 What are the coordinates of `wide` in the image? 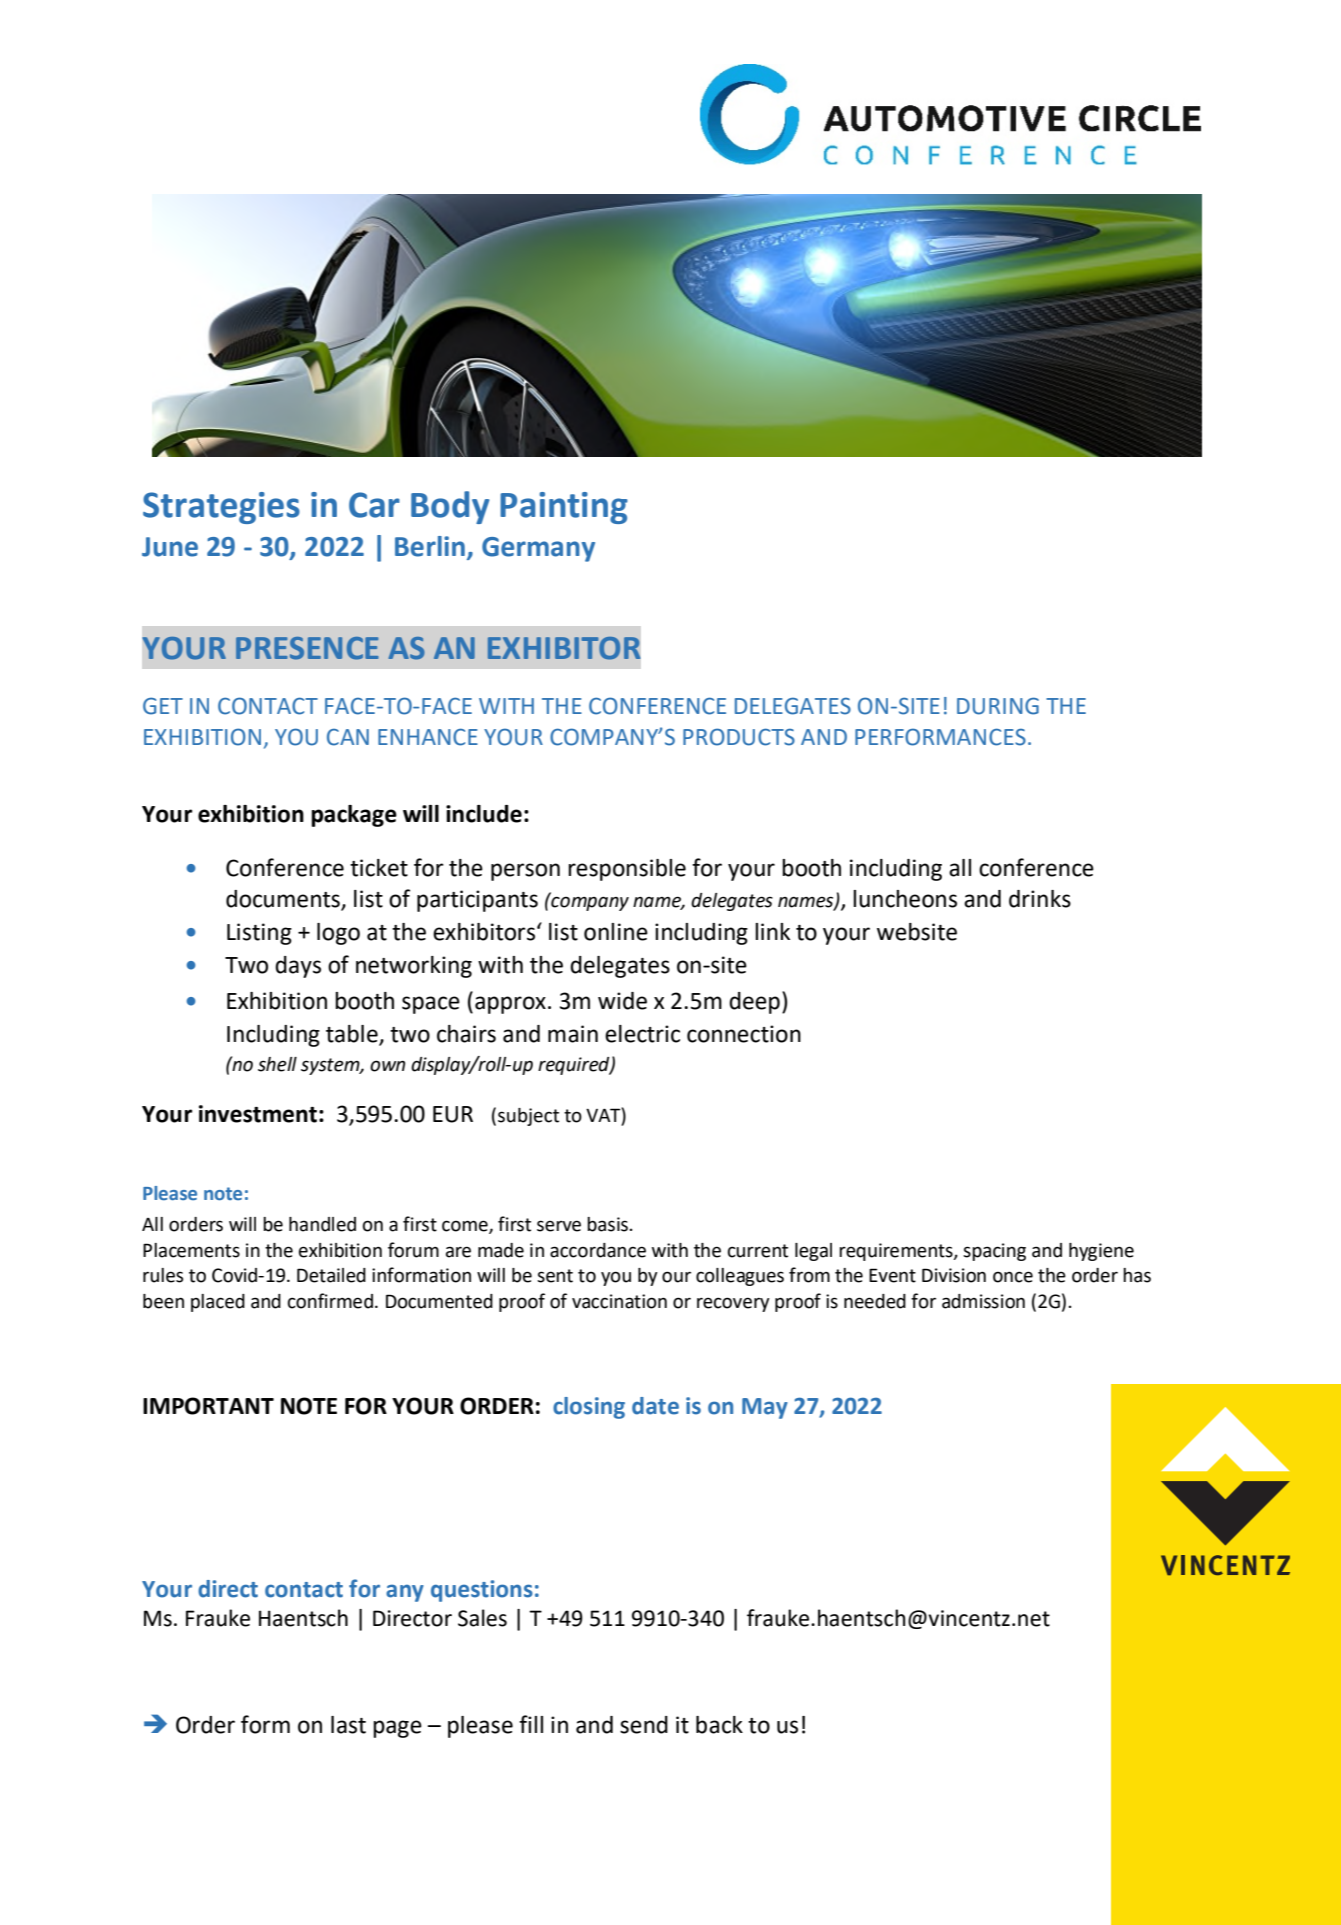 It's located at (622, 1001).
